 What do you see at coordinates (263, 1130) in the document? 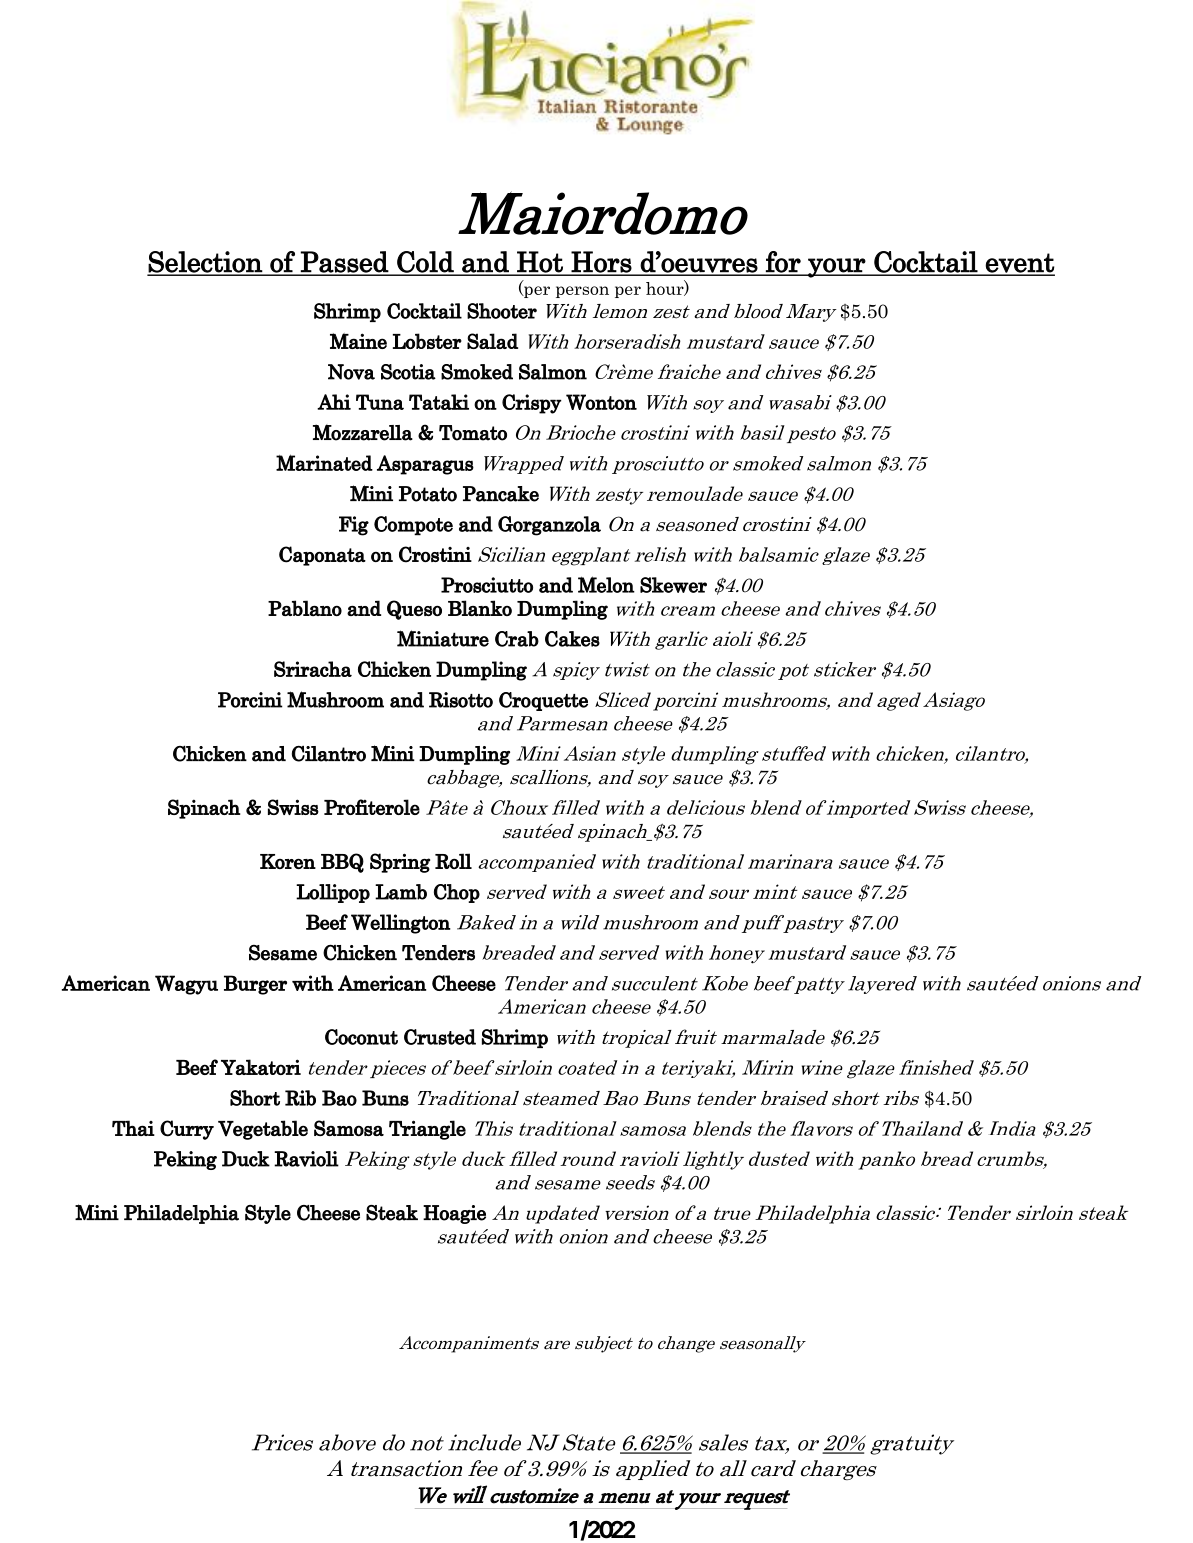
I see `Vegetable` at bounding box center [263, 1130].
